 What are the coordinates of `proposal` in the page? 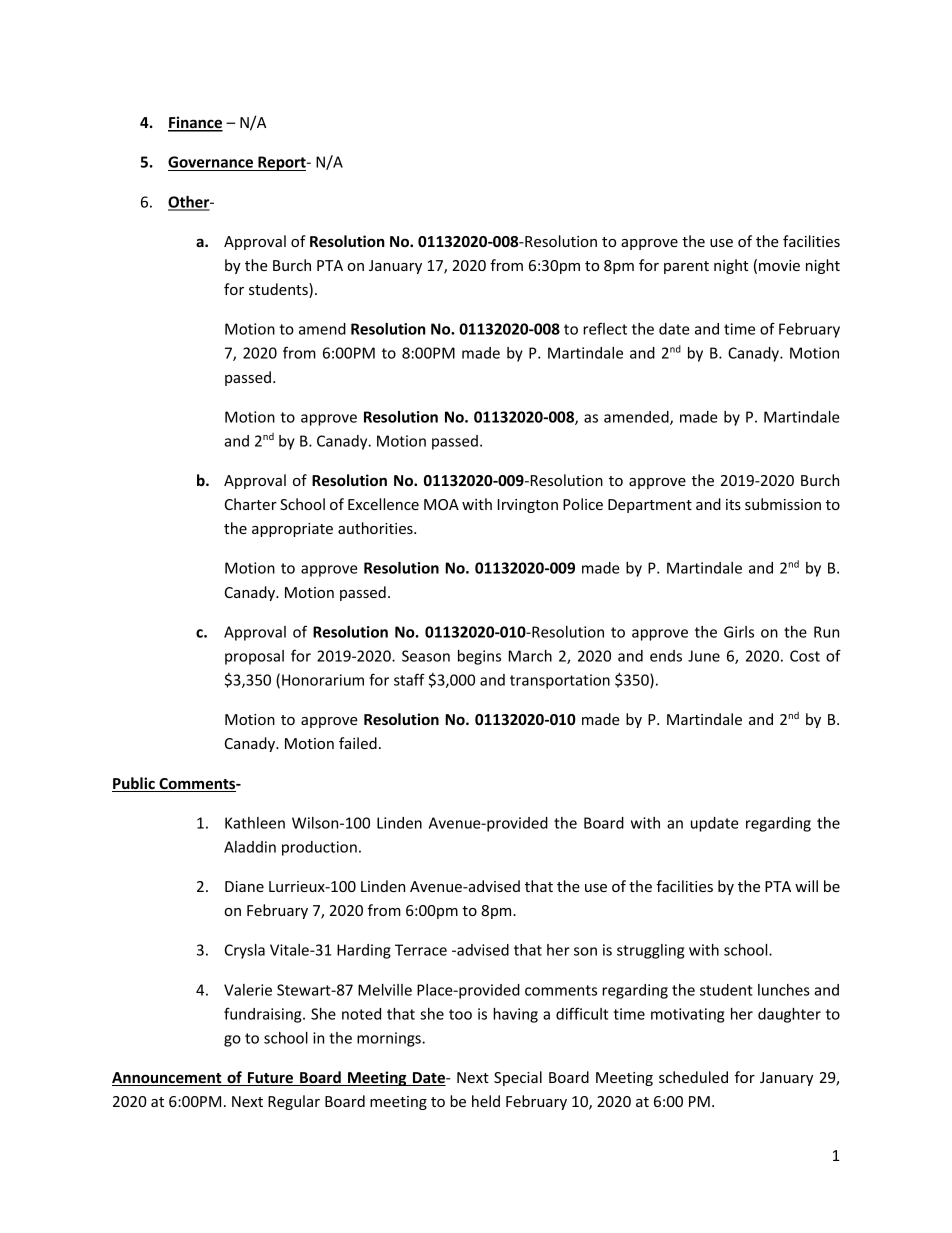 It's located at (254, 657).
